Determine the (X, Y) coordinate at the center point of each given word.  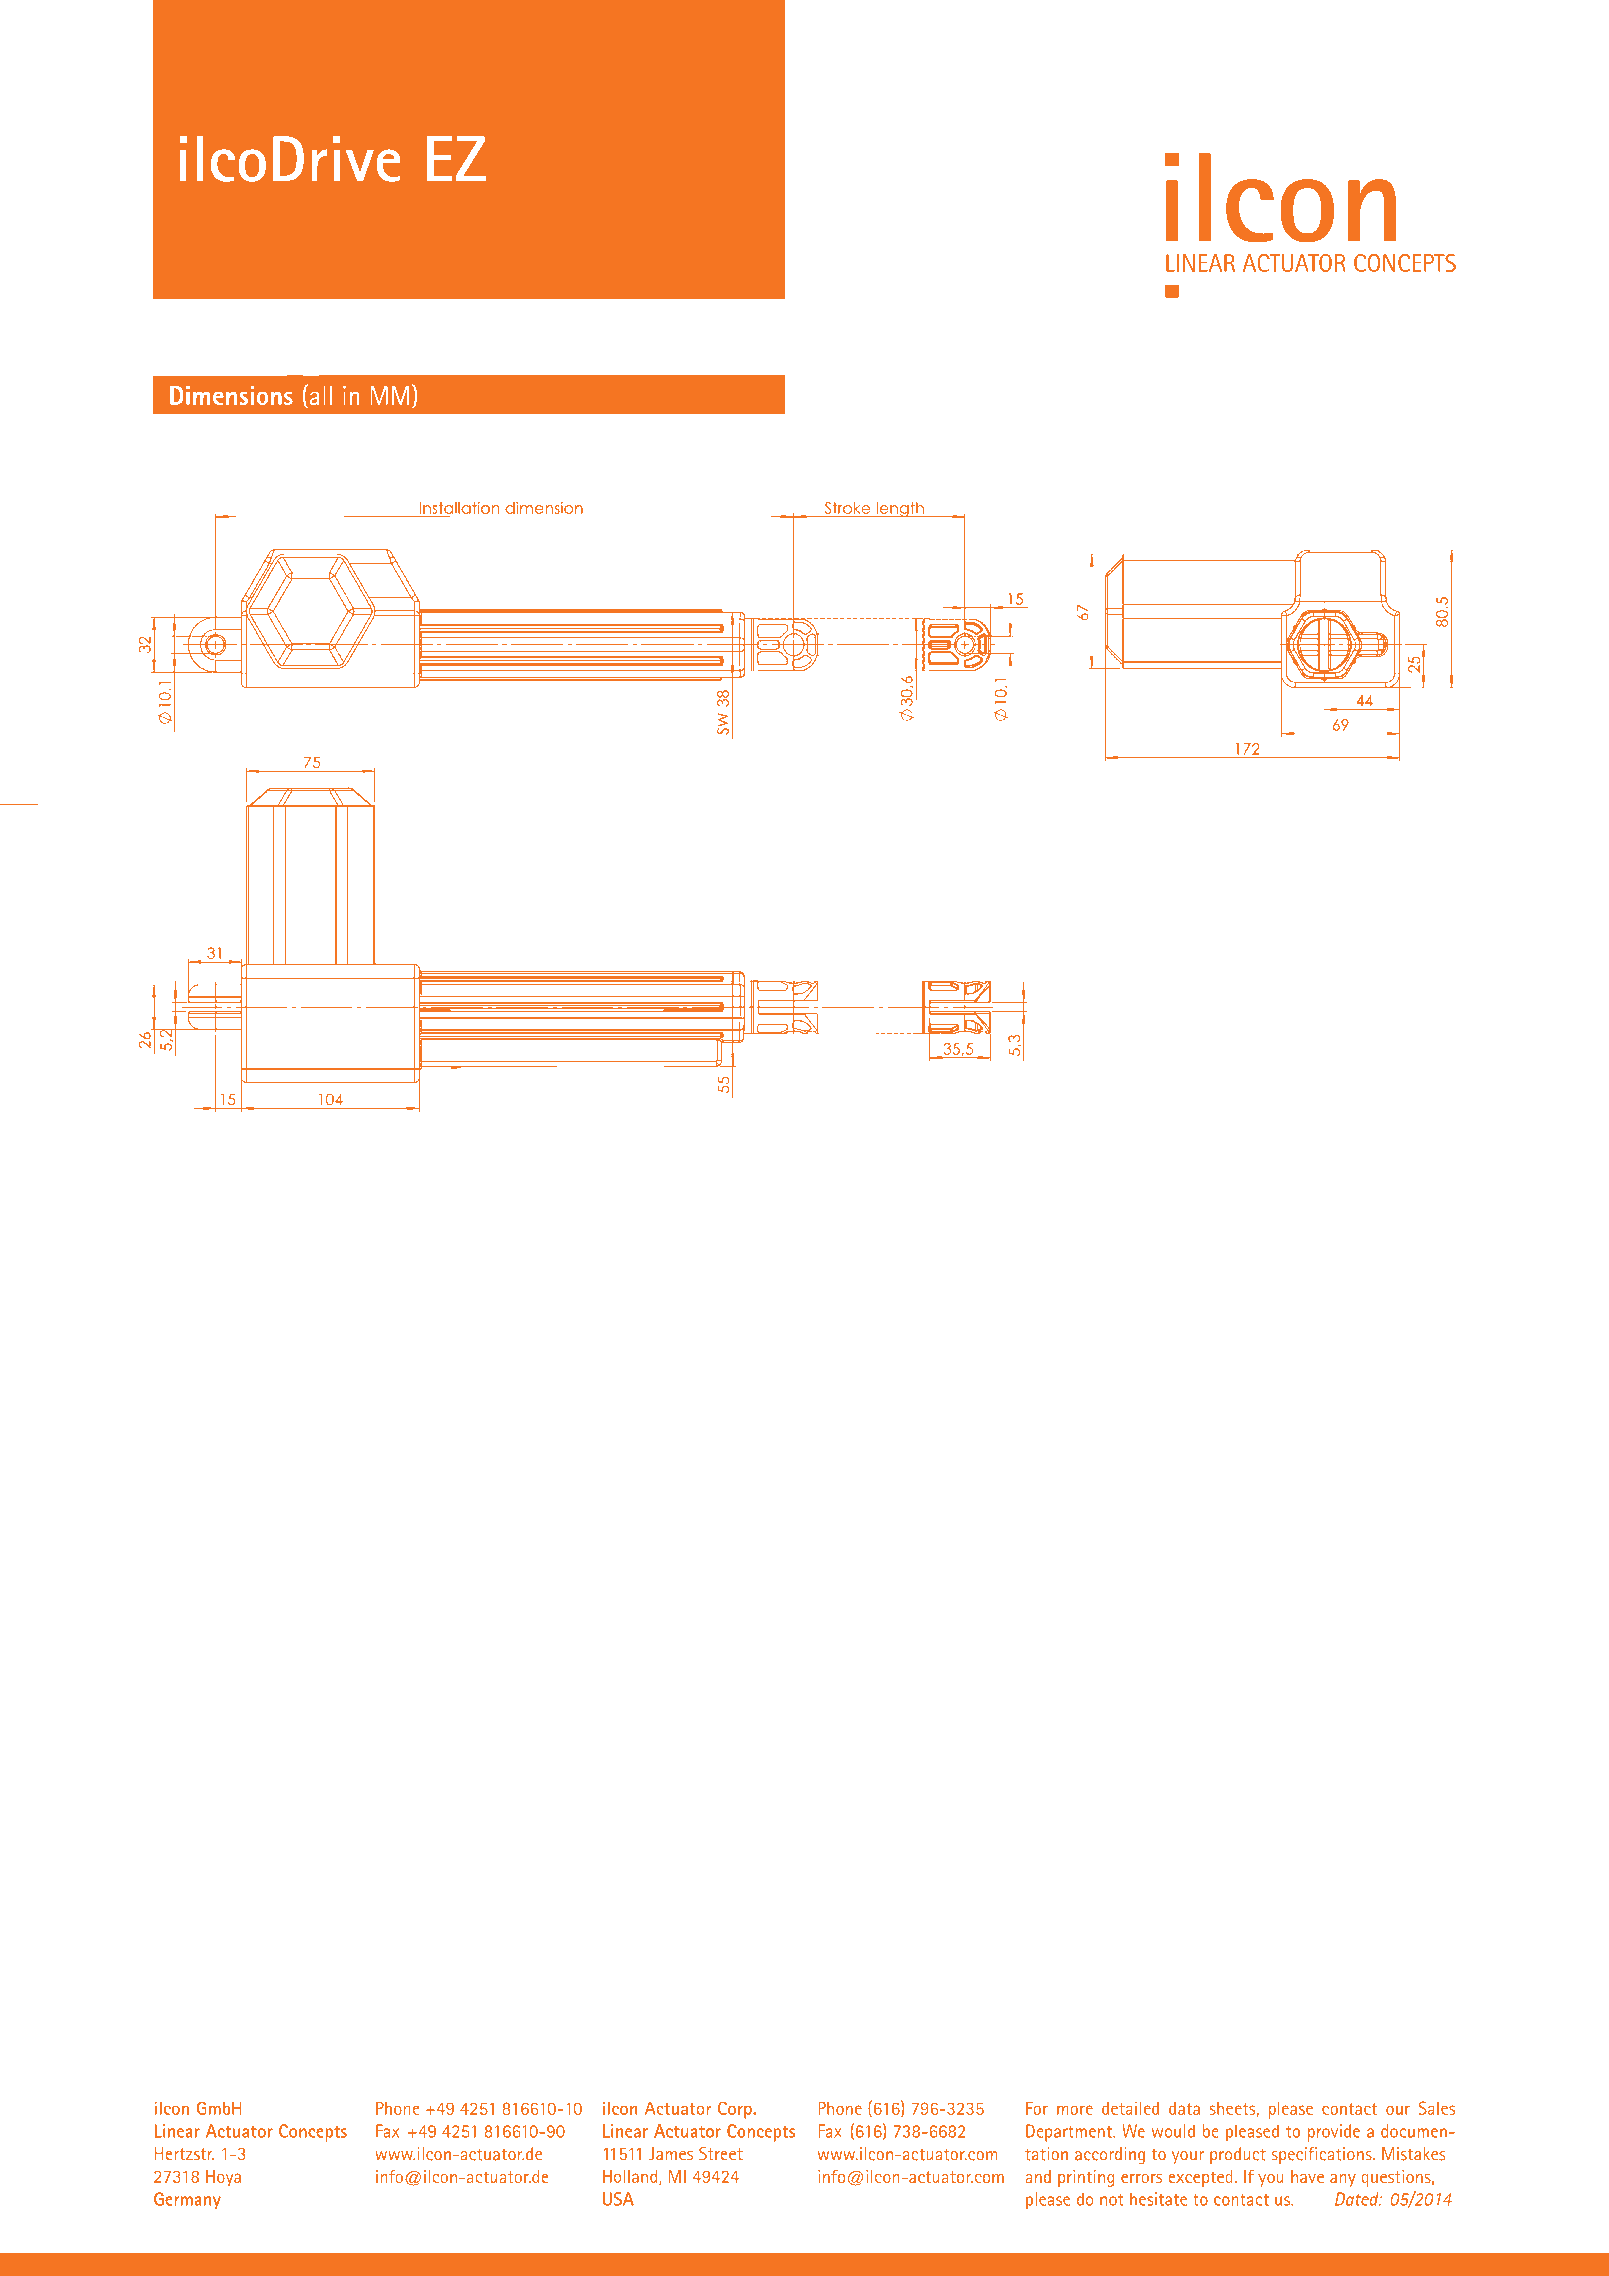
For (1037, 2108)
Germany (187, 2201)
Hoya (223, 2178)
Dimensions (231, 395)
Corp (736, 2110)
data (1184, 2108)
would (1173, 2131)
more (1075, 2110)
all (319, 394)
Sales (1437, 2108)
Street (721, 2153)
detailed (1130, 2108)
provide (1334, 2133)
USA (618, 2199)
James (670, 2153)
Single (208, 109)
